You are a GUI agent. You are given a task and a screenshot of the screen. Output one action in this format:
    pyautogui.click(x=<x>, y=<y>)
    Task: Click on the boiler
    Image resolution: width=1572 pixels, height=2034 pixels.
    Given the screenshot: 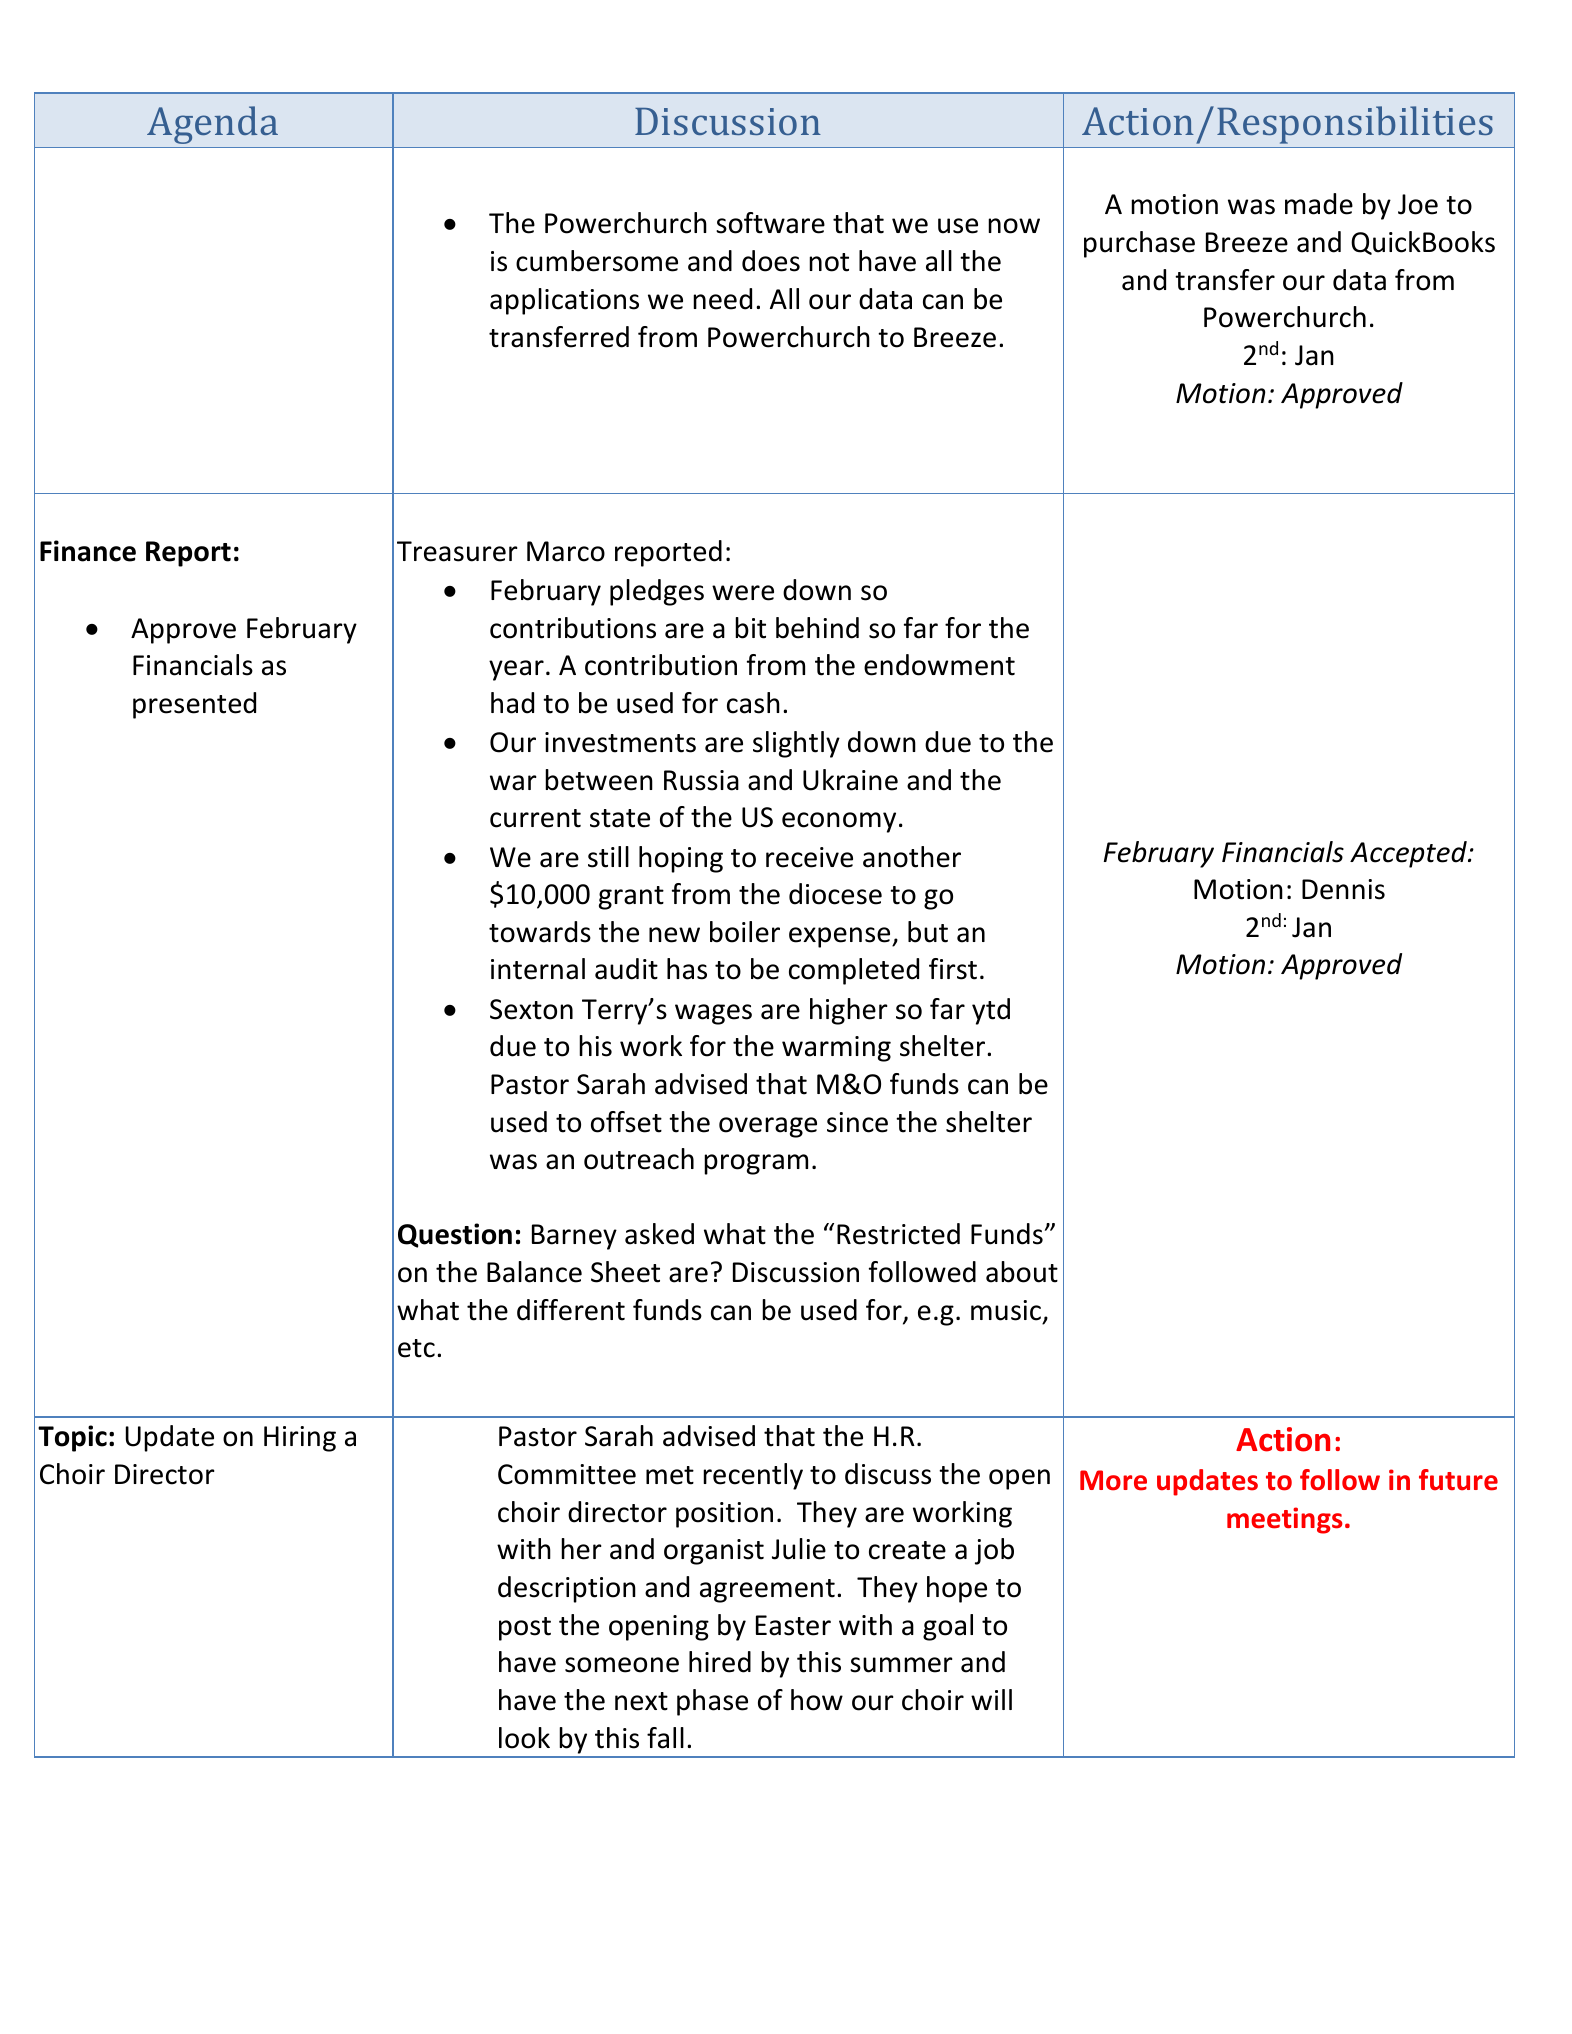 What is the action you would take?
    pyautogui.click(x=745, y=932)
